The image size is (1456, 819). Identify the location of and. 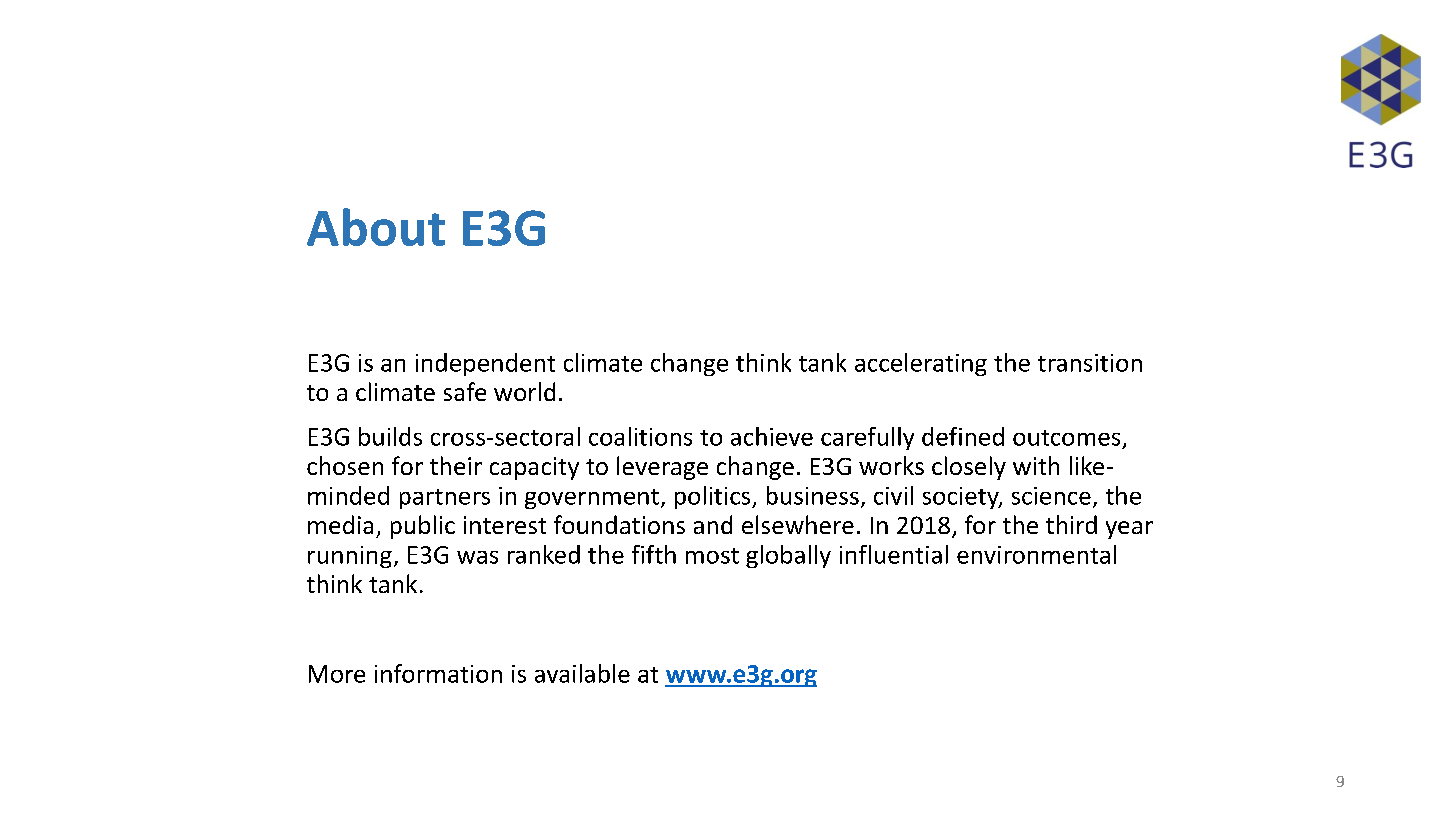
(713, 524).
